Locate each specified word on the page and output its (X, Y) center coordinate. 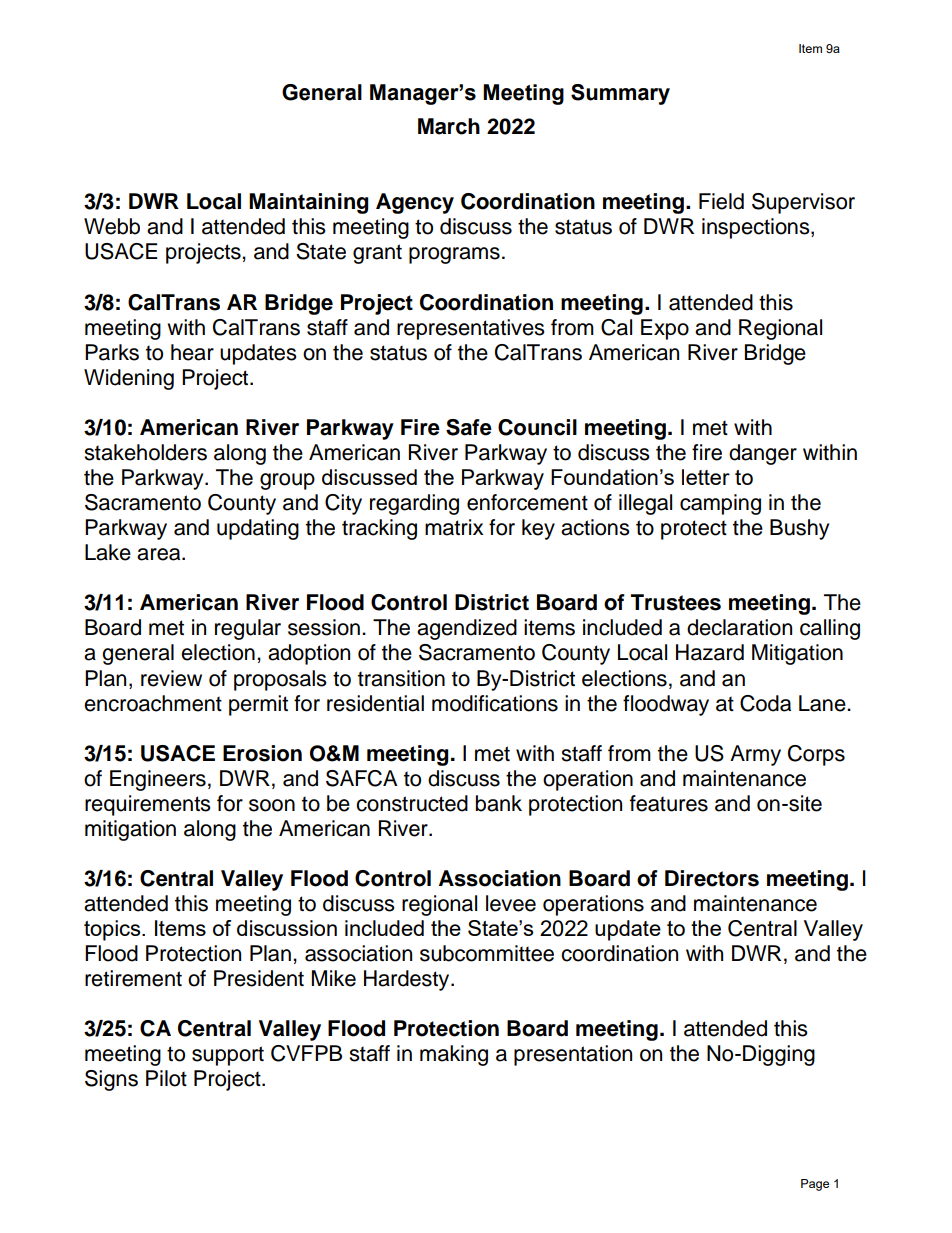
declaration (739, 627)
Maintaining (309, 203)
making (454, 1055)
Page (815, 1185)
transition (401, 678)
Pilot (166, 1078)
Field (721, 201)
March (449, 126)
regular (248, 629)
